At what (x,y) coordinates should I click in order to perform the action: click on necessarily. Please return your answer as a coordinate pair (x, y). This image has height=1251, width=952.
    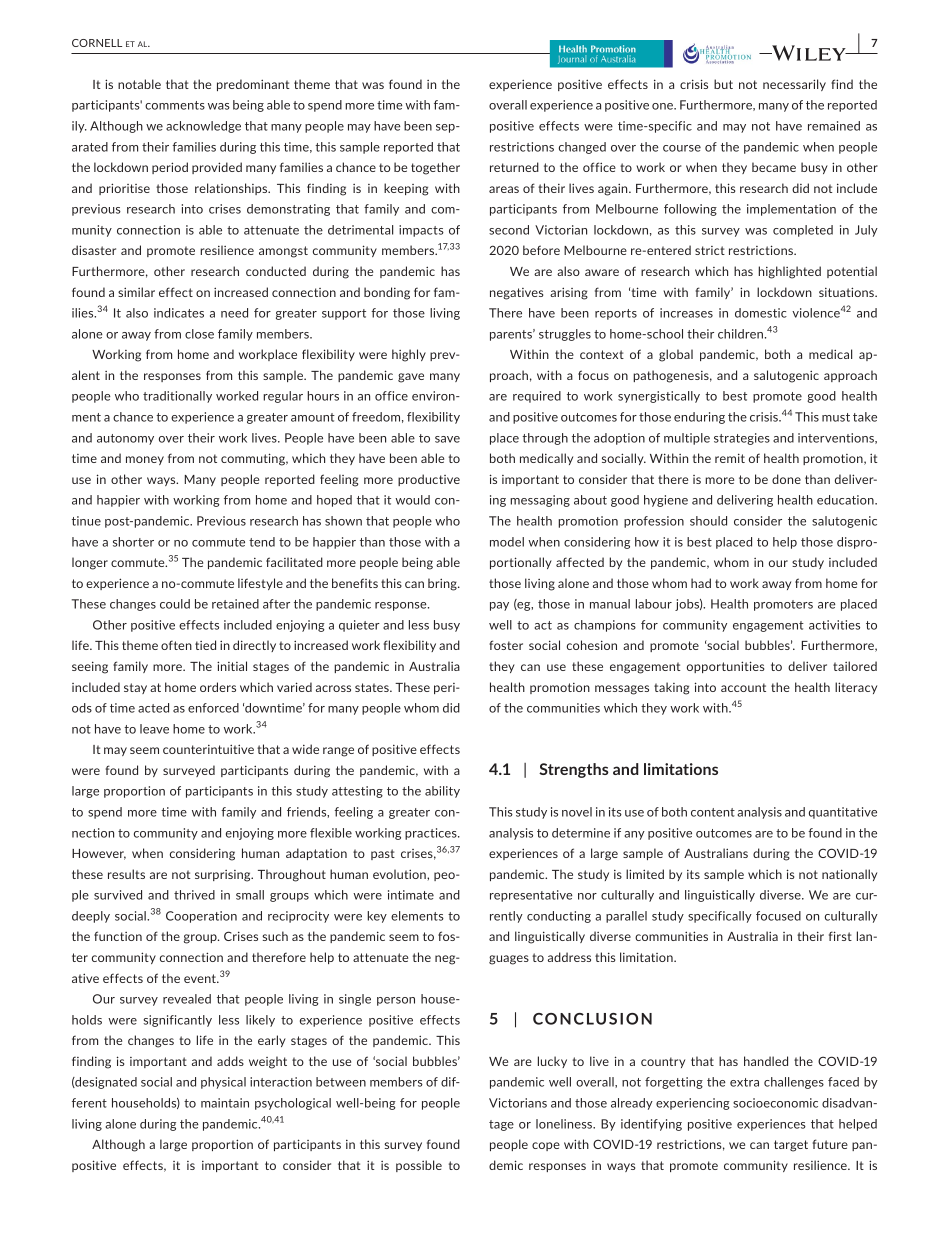
    Looking at the image, I should click on (794, 85).
